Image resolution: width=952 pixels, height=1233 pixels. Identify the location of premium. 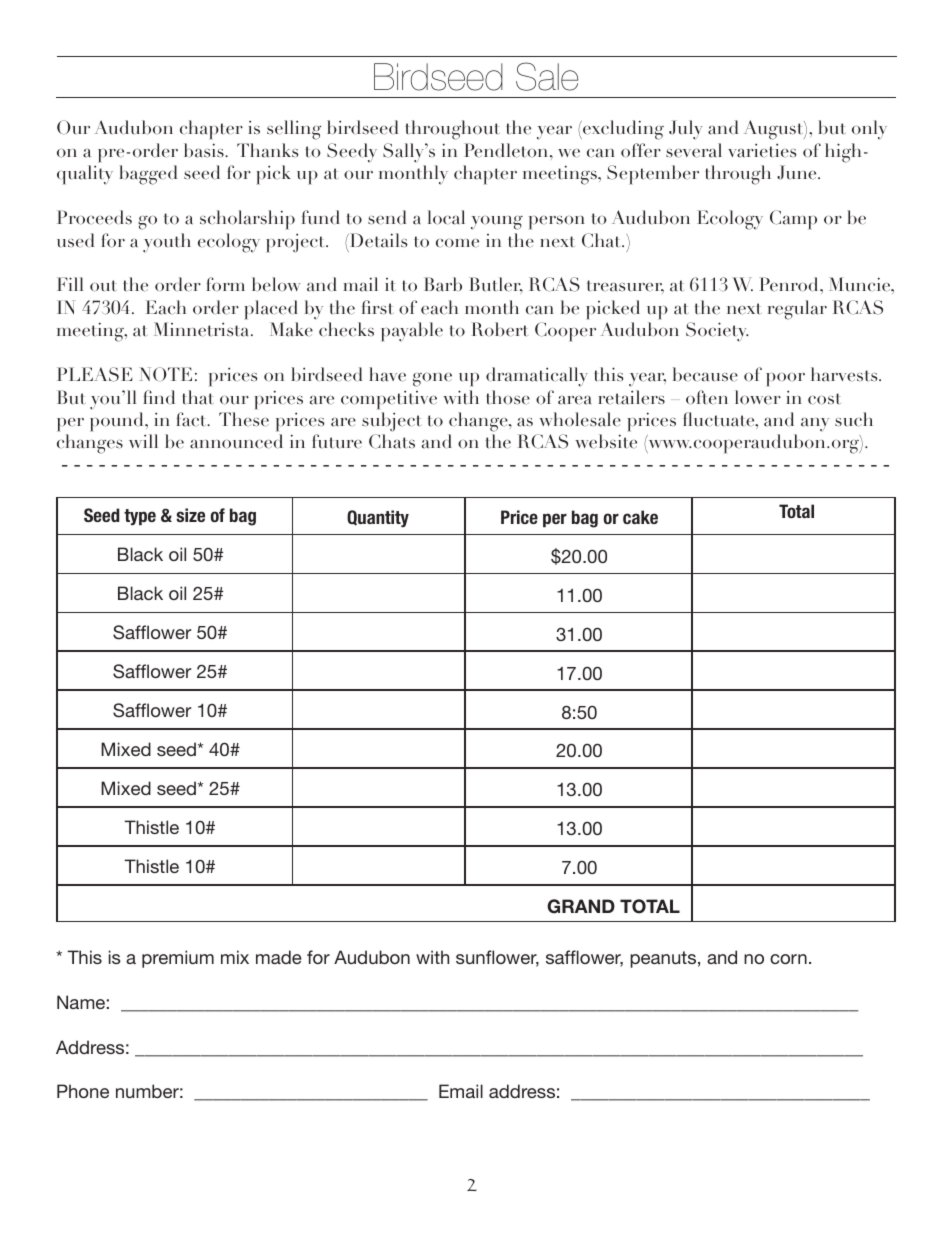
(178, 959).
